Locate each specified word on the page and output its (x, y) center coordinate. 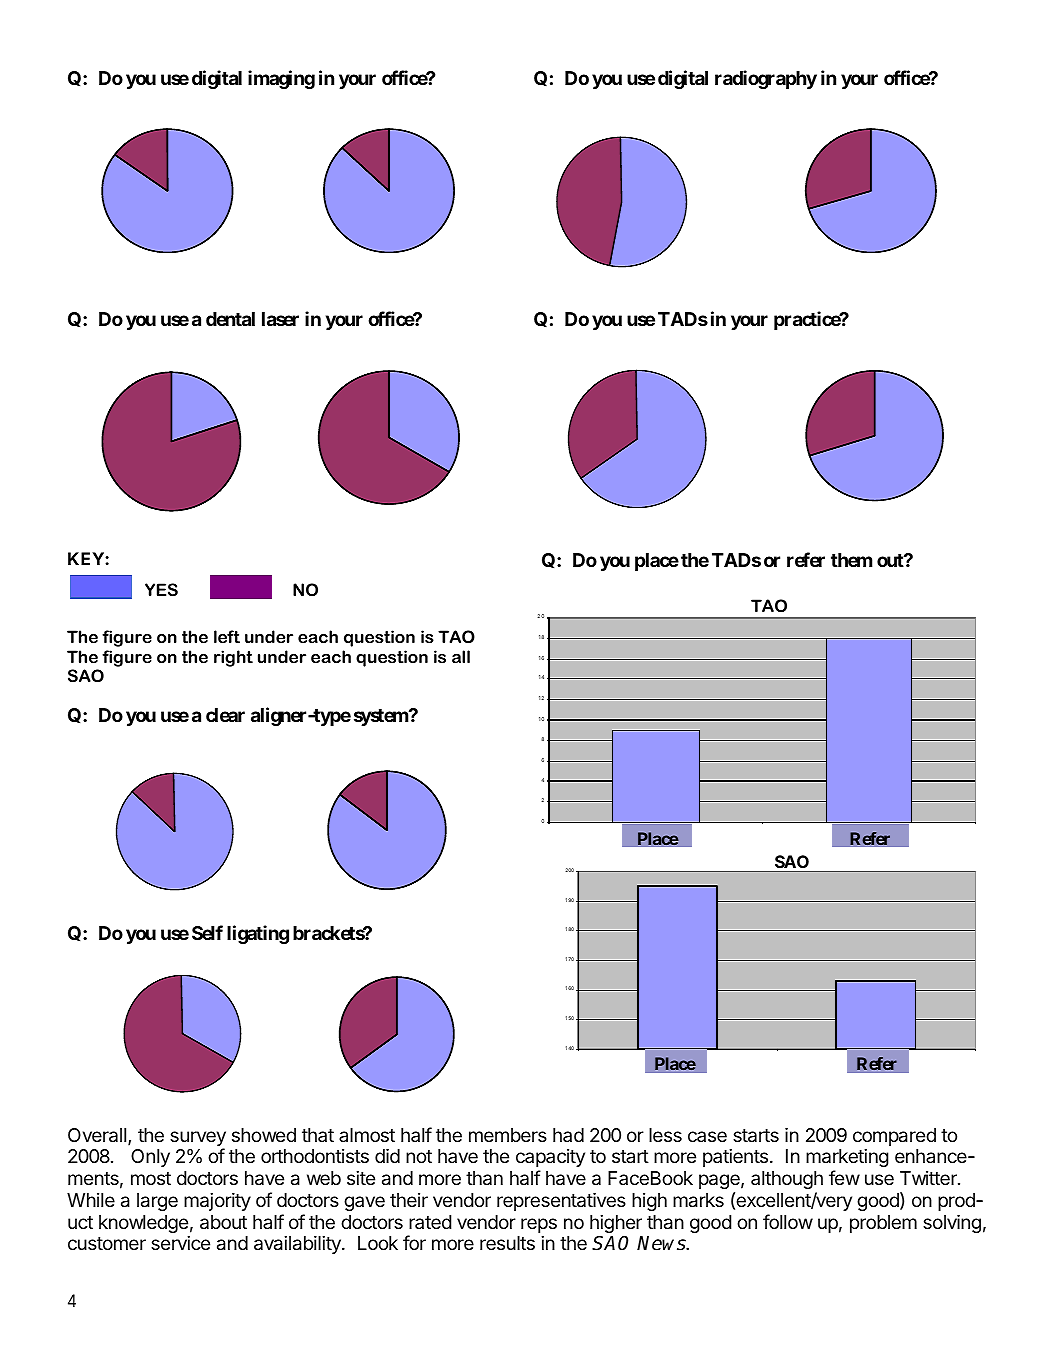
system (382, 717)
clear (225, 715)
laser (280, 319)
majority (217, 1201)
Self (207, 932)
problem (883, 1224)
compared (894, 1137)
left (227, 636)
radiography (766, 79)
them (851, 560)
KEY (87, 558)
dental (230, 319)
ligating (258, 934)
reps (539, 1225)
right (233, 658)
